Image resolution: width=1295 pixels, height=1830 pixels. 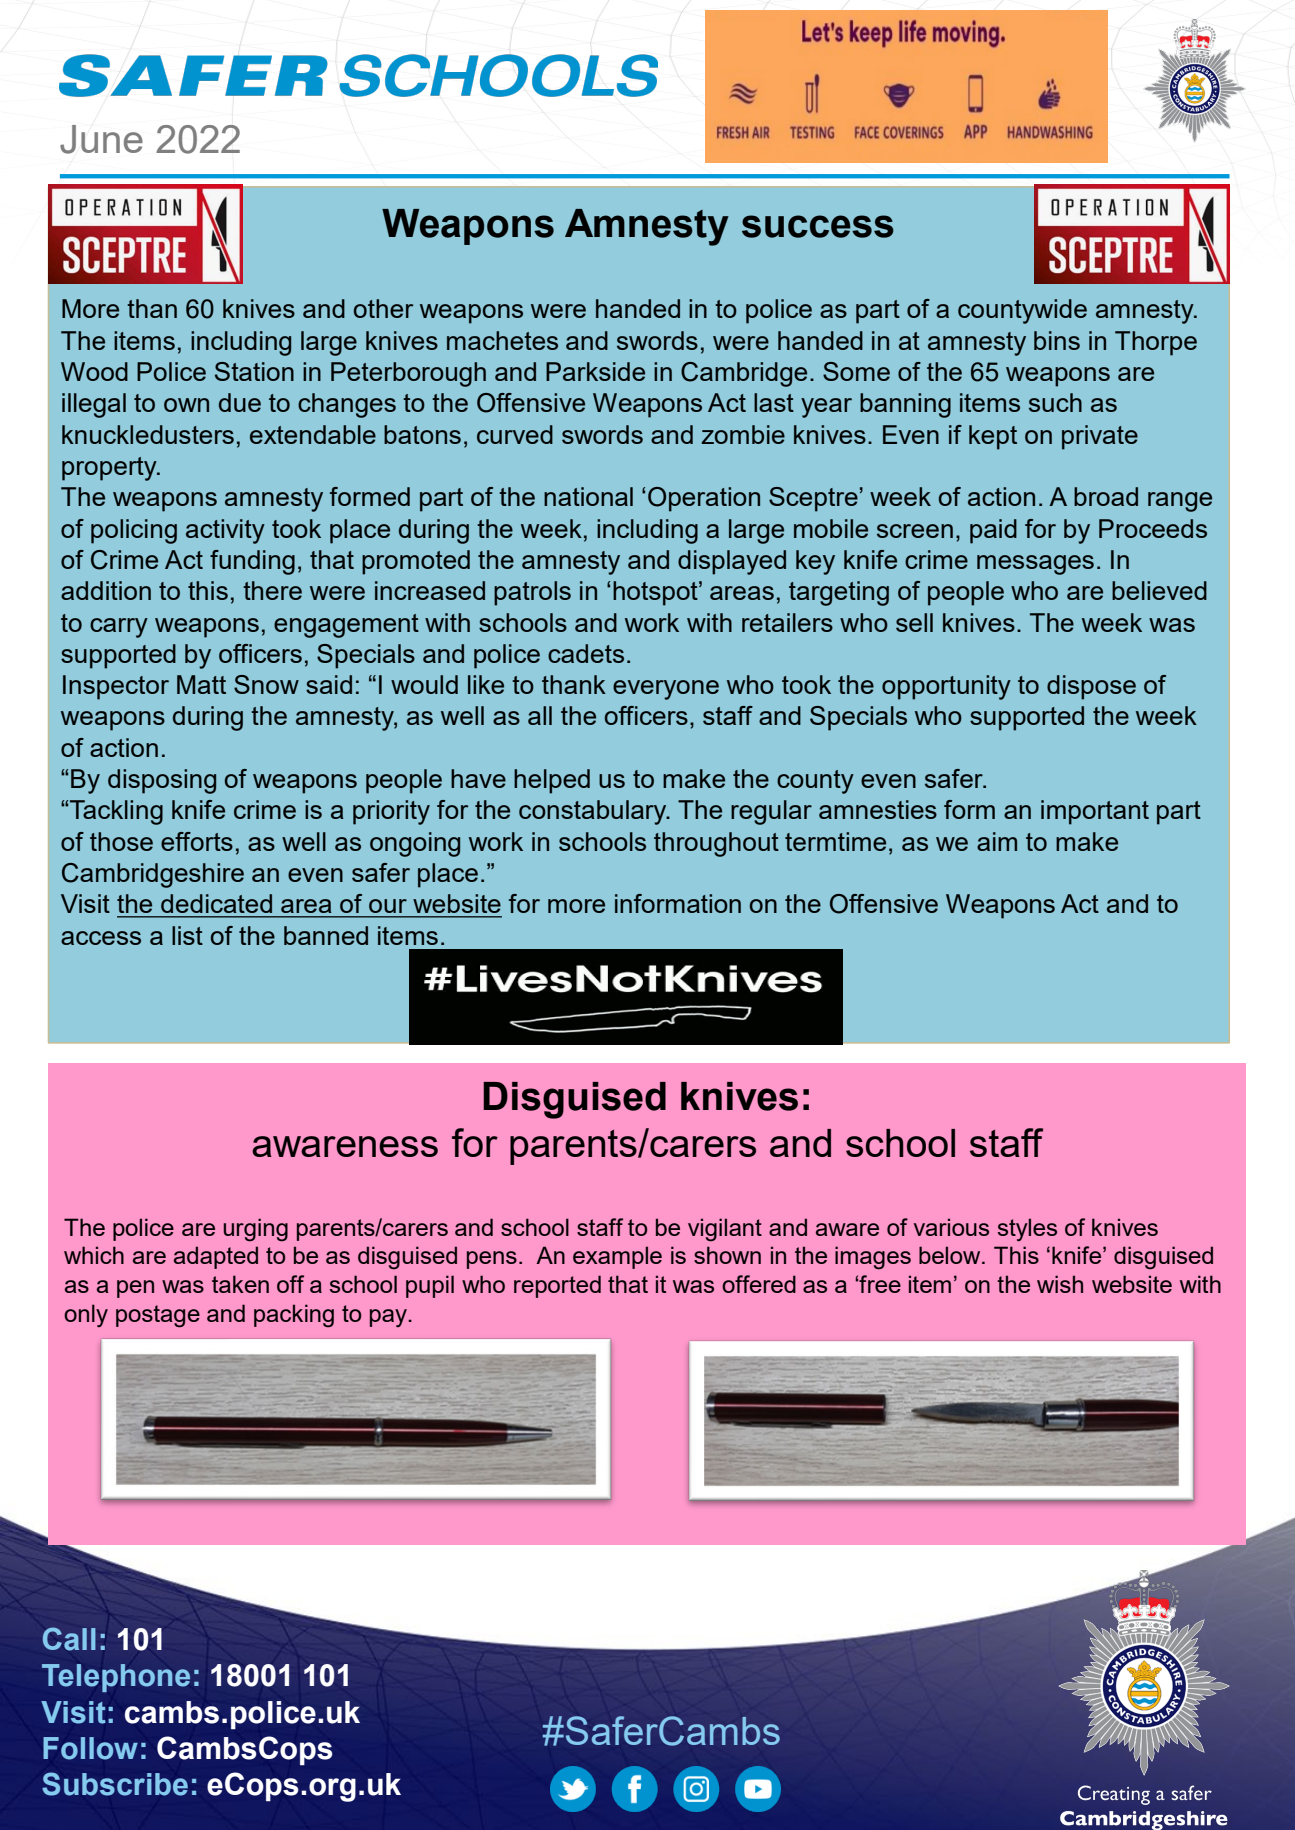 What do you see at coordinates (201, 684) in the screenshot?
I see `Matt` at bounding box center [201, 684].
